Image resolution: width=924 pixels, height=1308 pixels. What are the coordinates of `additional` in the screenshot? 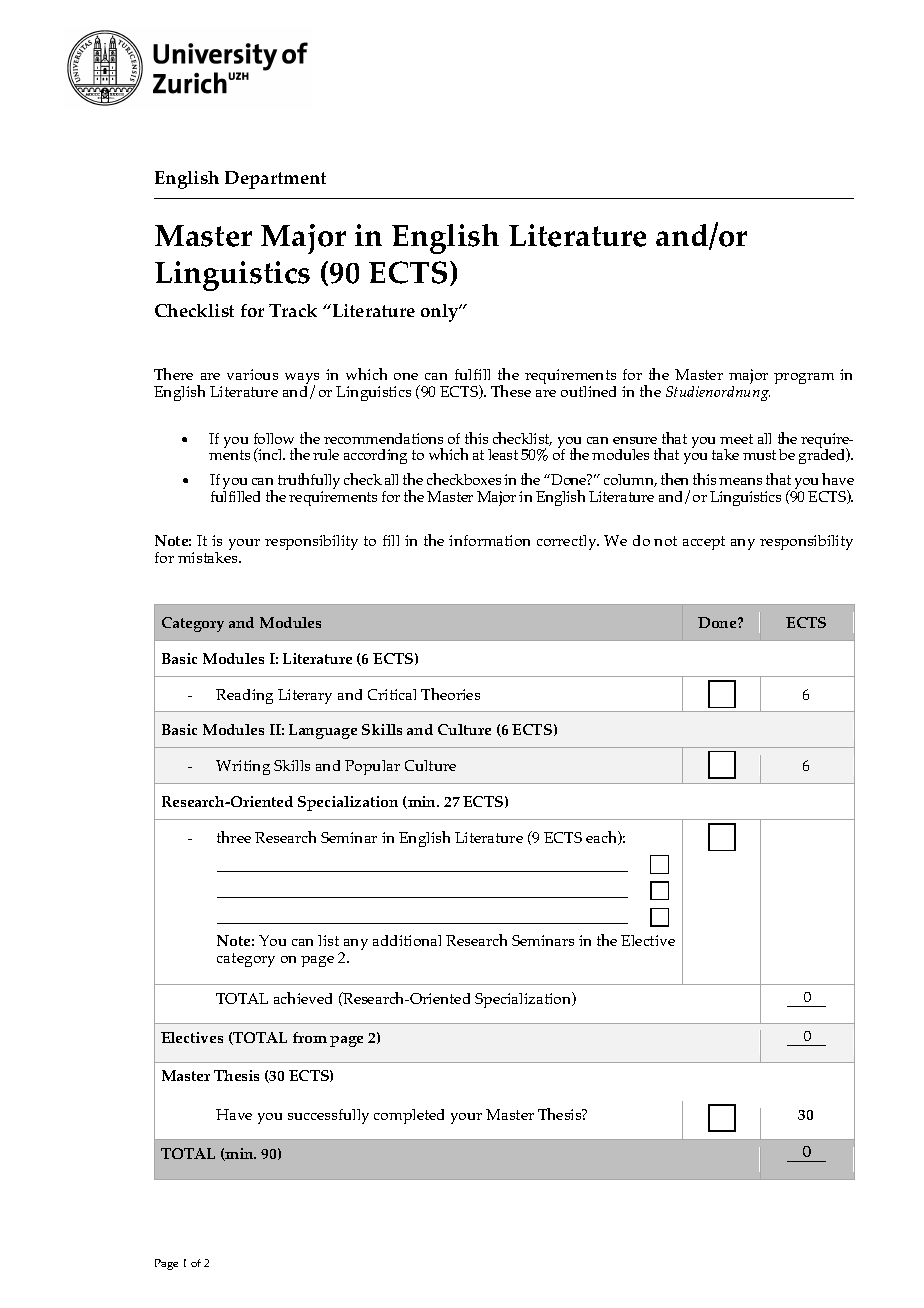 It's located at (407, 940).
